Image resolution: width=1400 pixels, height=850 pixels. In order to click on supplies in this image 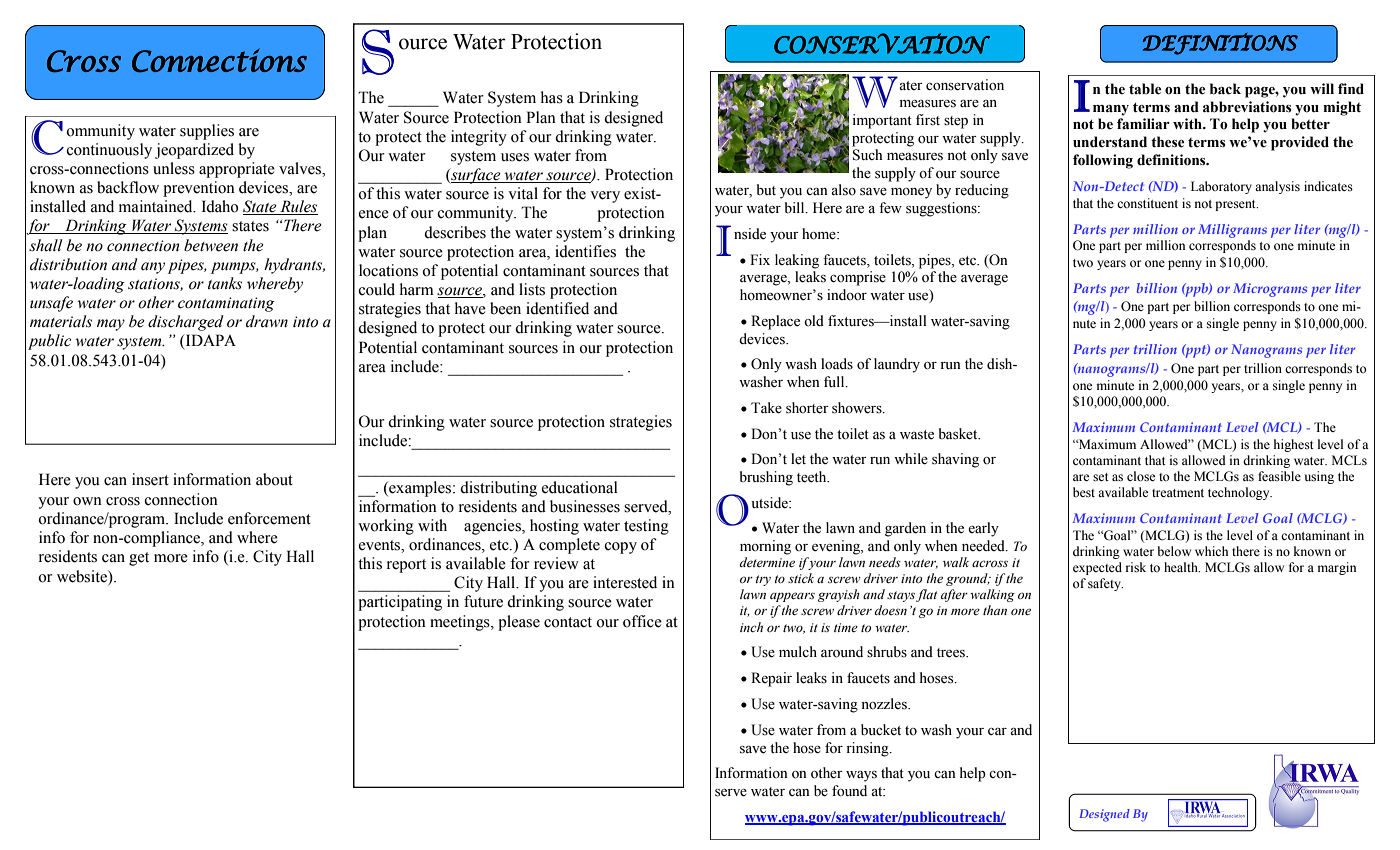, I will do `click(207, 132)`.
